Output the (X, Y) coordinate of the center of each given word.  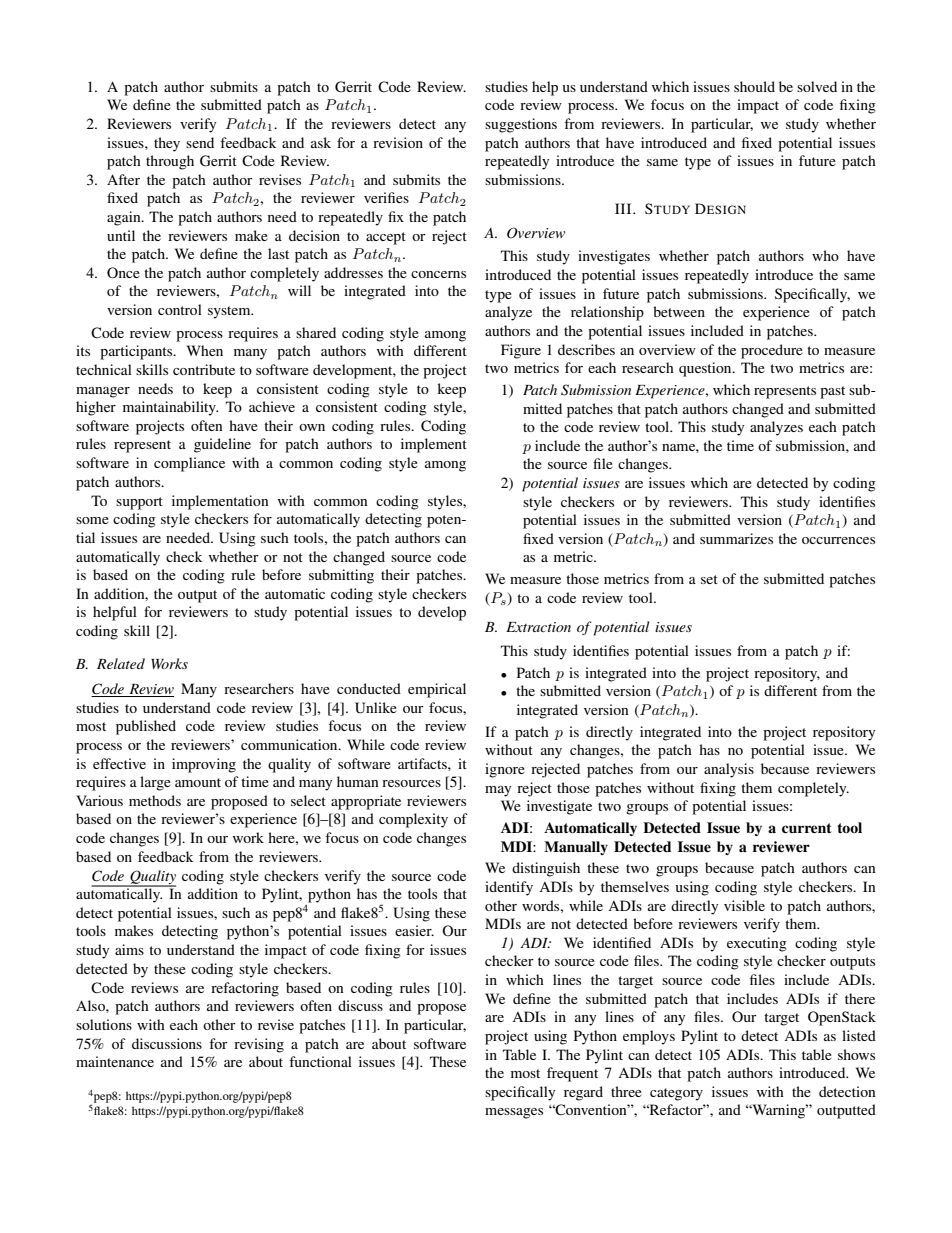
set (709, 579)
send (200, 142)
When (205, 350)
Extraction (538, 627)
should (754, 86)
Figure (521, 351)
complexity (413, 820)
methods (155, 800)
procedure (772, 351)
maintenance (115, 1061)
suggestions (521, 125)
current (807, 828)
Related (121, 663)
